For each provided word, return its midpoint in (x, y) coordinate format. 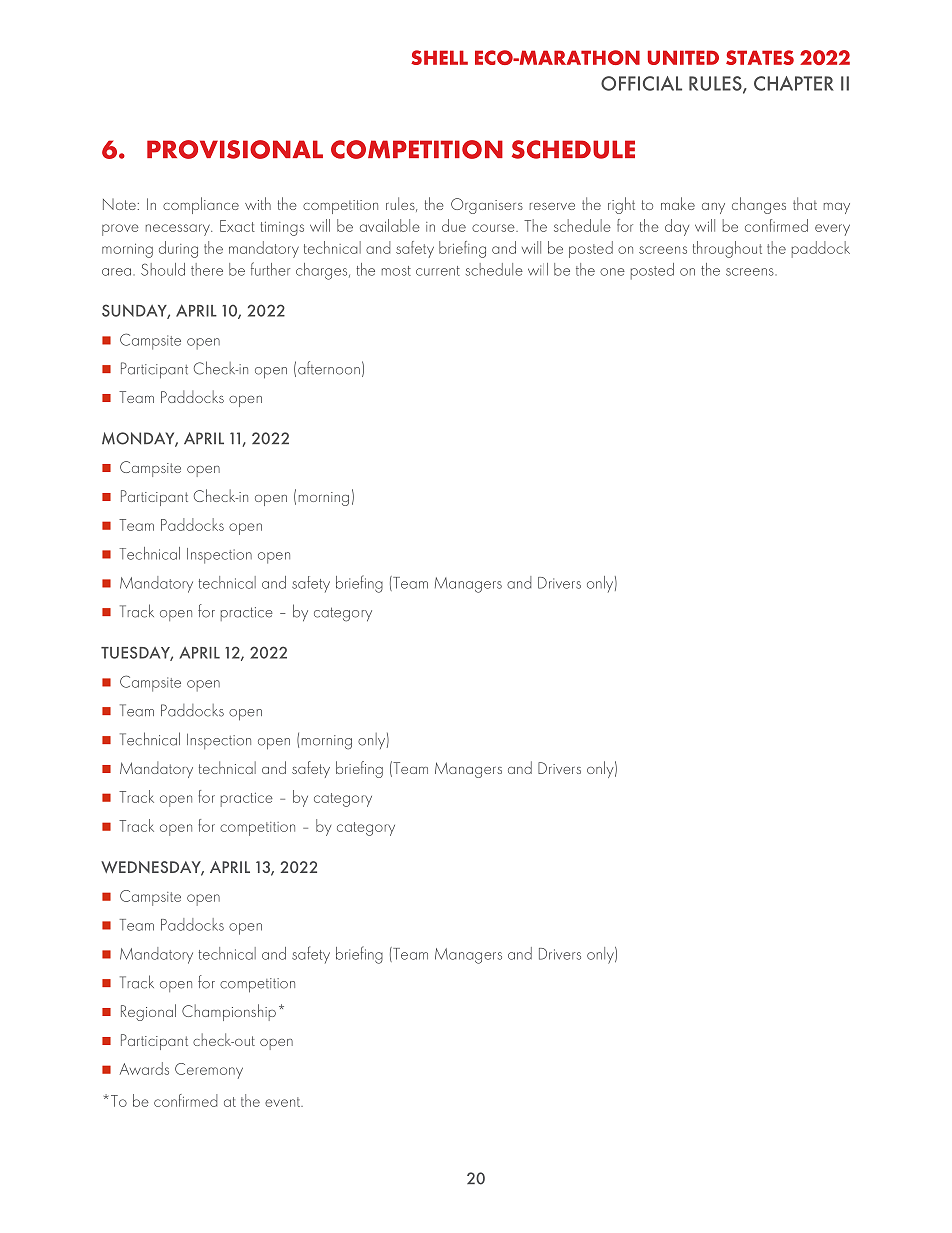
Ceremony (209, 1071)
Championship (229, 1012)
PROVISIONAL (235, 149)
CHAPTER (794, 83)
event (284, 1102)
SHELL (439, 57)
